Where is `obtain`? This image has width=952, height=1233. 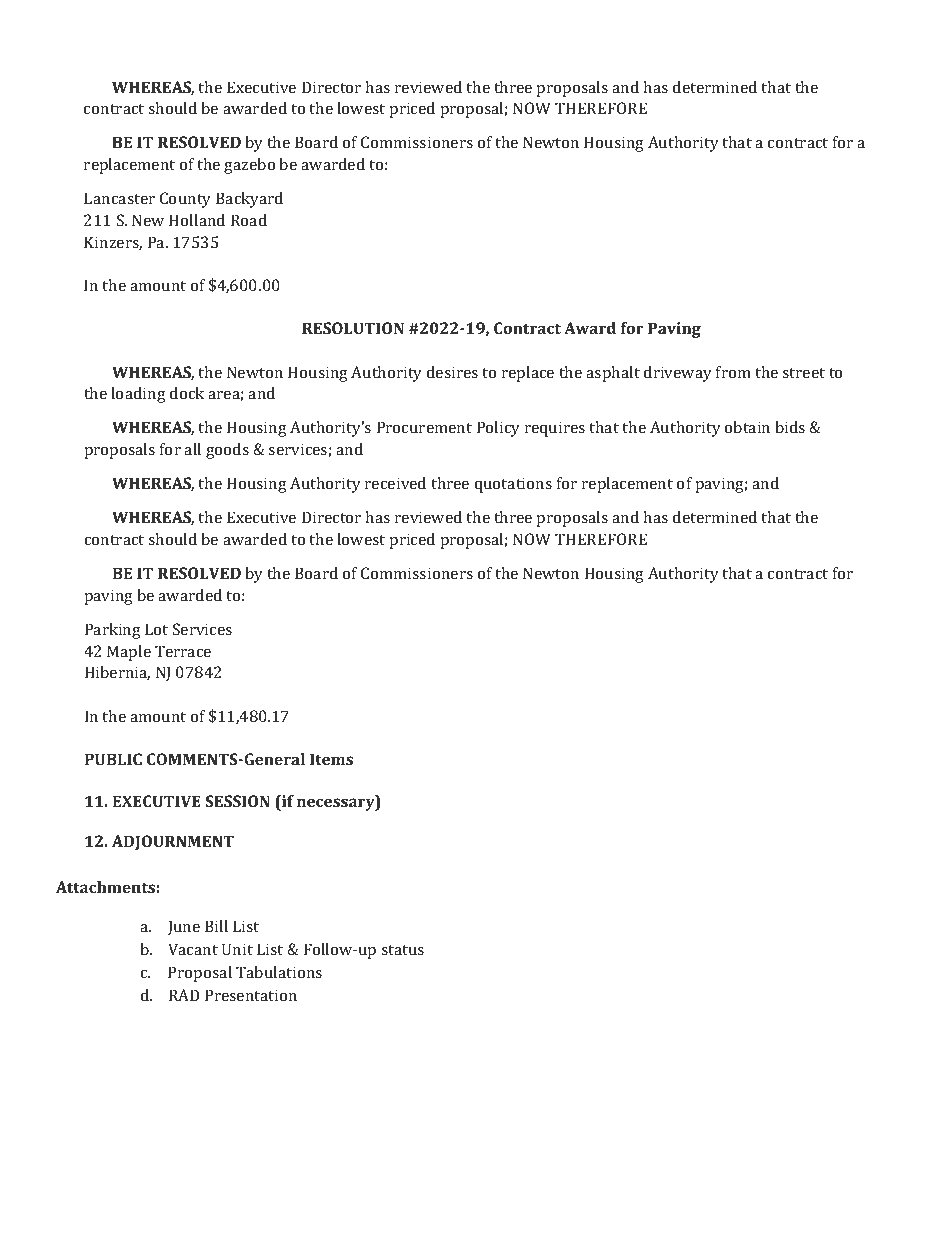
obtain is located at coordinates (747, 427).
